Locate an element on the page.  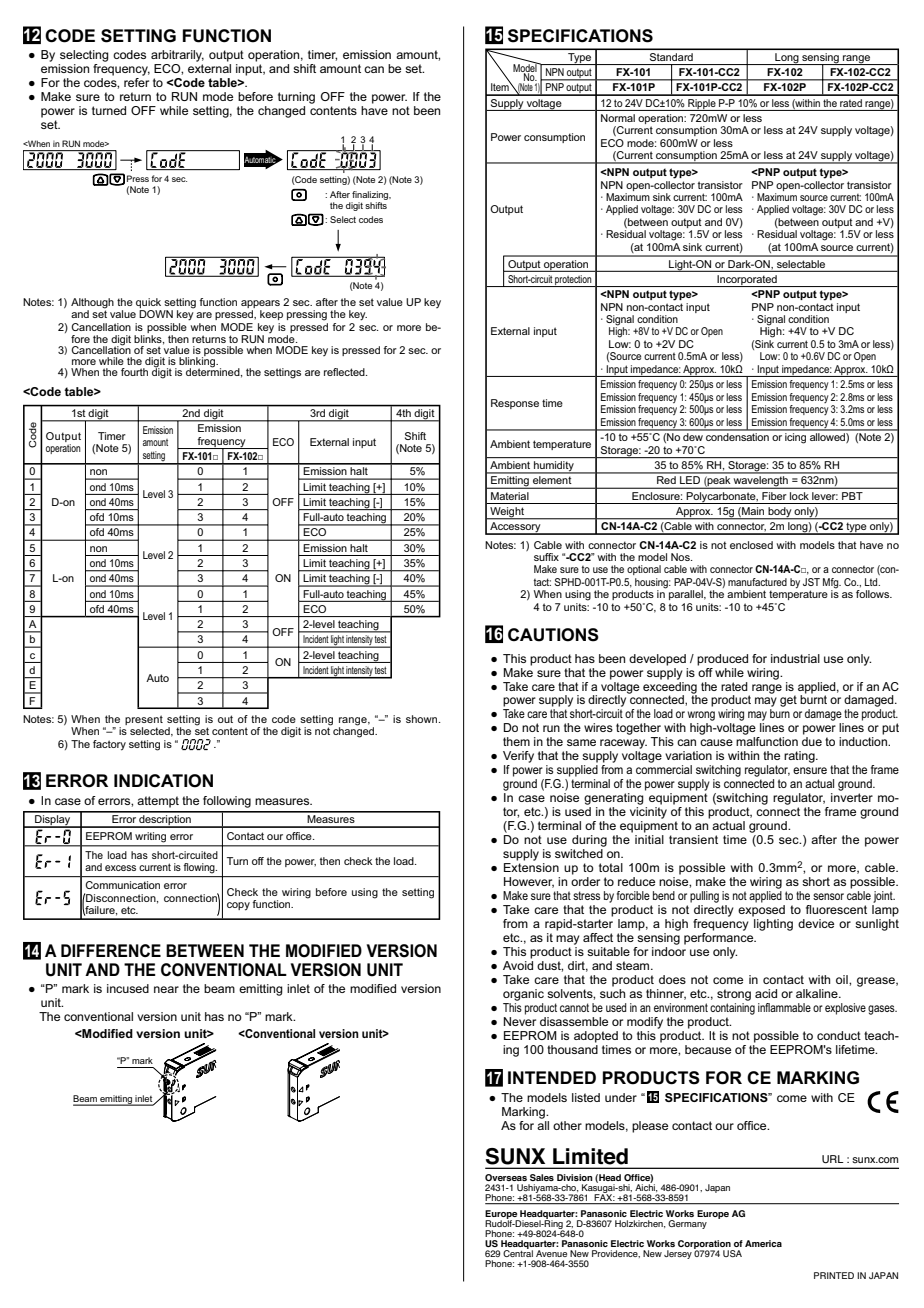
due is located at coordinates (812, 741).
